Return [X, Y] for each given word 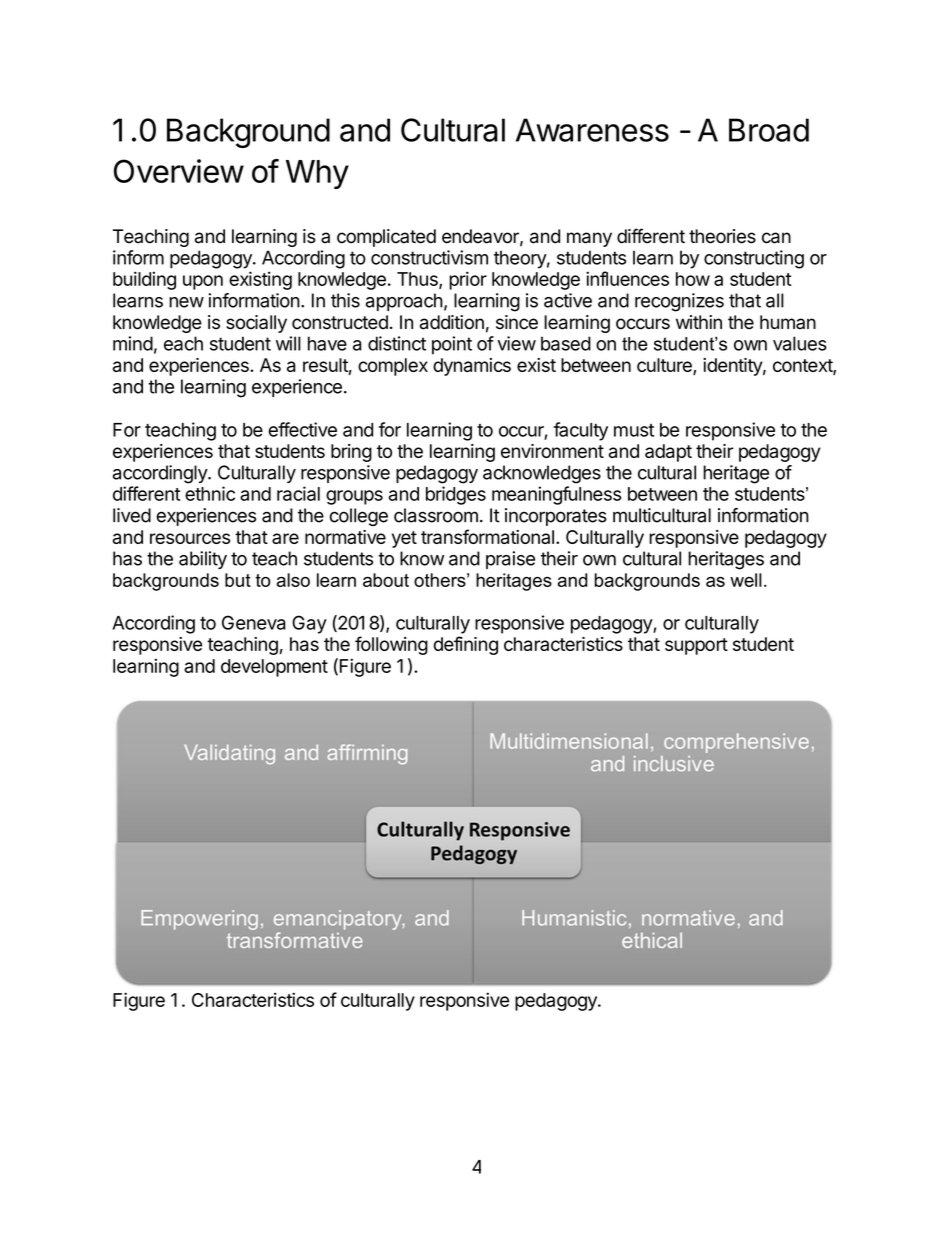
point [452, 345]
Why [317, 174]
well [746, 580]
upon [203, 282]
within [699, 322]
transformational [487, 536]
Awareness [592, 130]
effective [302, 429]
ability [203, 560]
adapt [668, 453]
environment [552, 451]
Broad [769, 130]
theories [722, 236]
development [274, 668]
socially [256, 324]
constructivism [429, 257]
